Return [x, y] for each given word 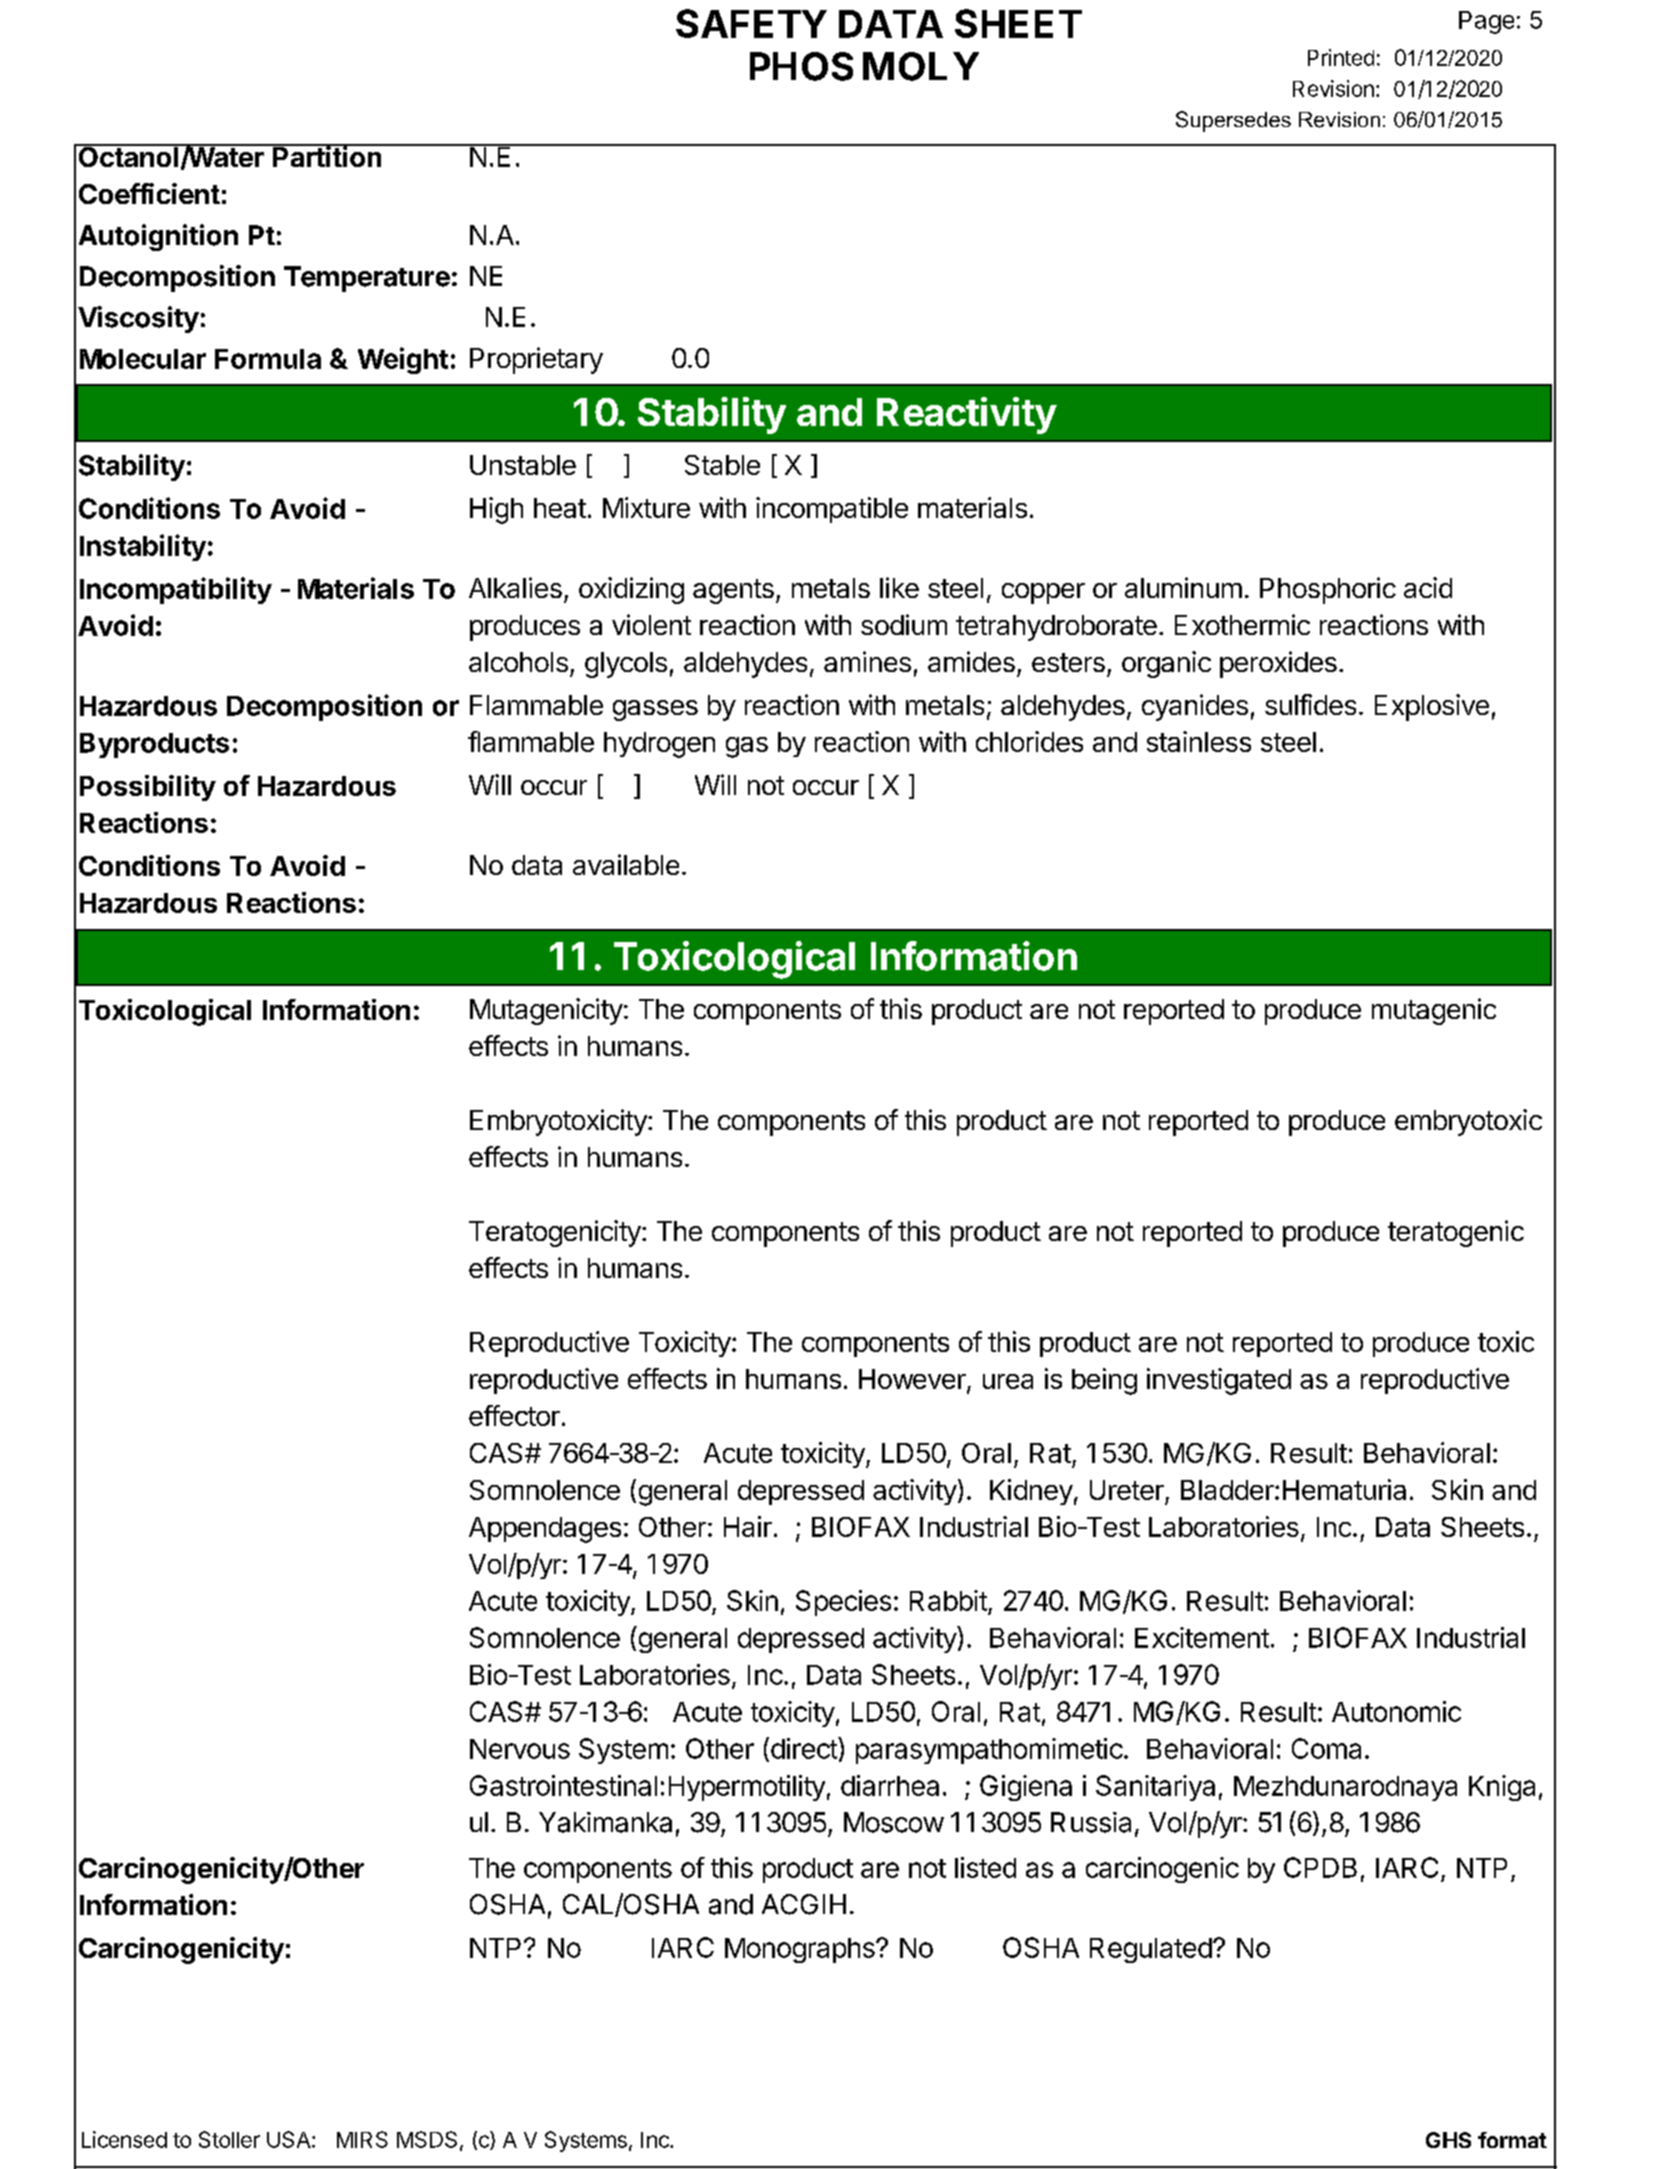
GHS [1448, 2140]
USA [290, 2139]
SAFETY [751, 23]
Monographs [801, 1950]
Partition [327, 156]
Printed [1341, 57]
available [626, 864]
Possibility [148, 788]
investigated [1219, 1381]
